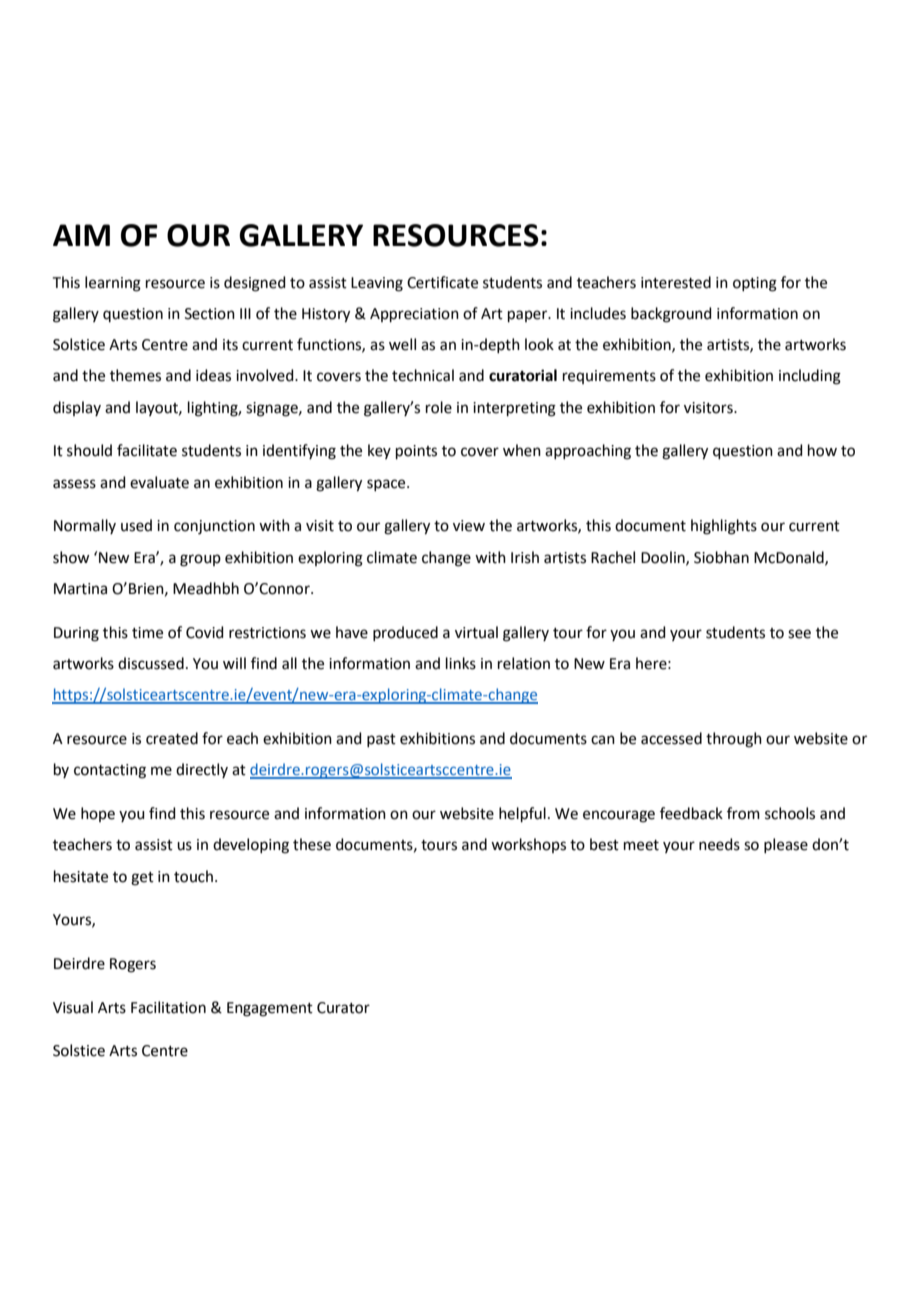 Image resolution: width=924 pixels, height=1308 pixels. What do you see at coordinates (755, 284) in the page?
I see `opting` at bounding box center [755, 284].
